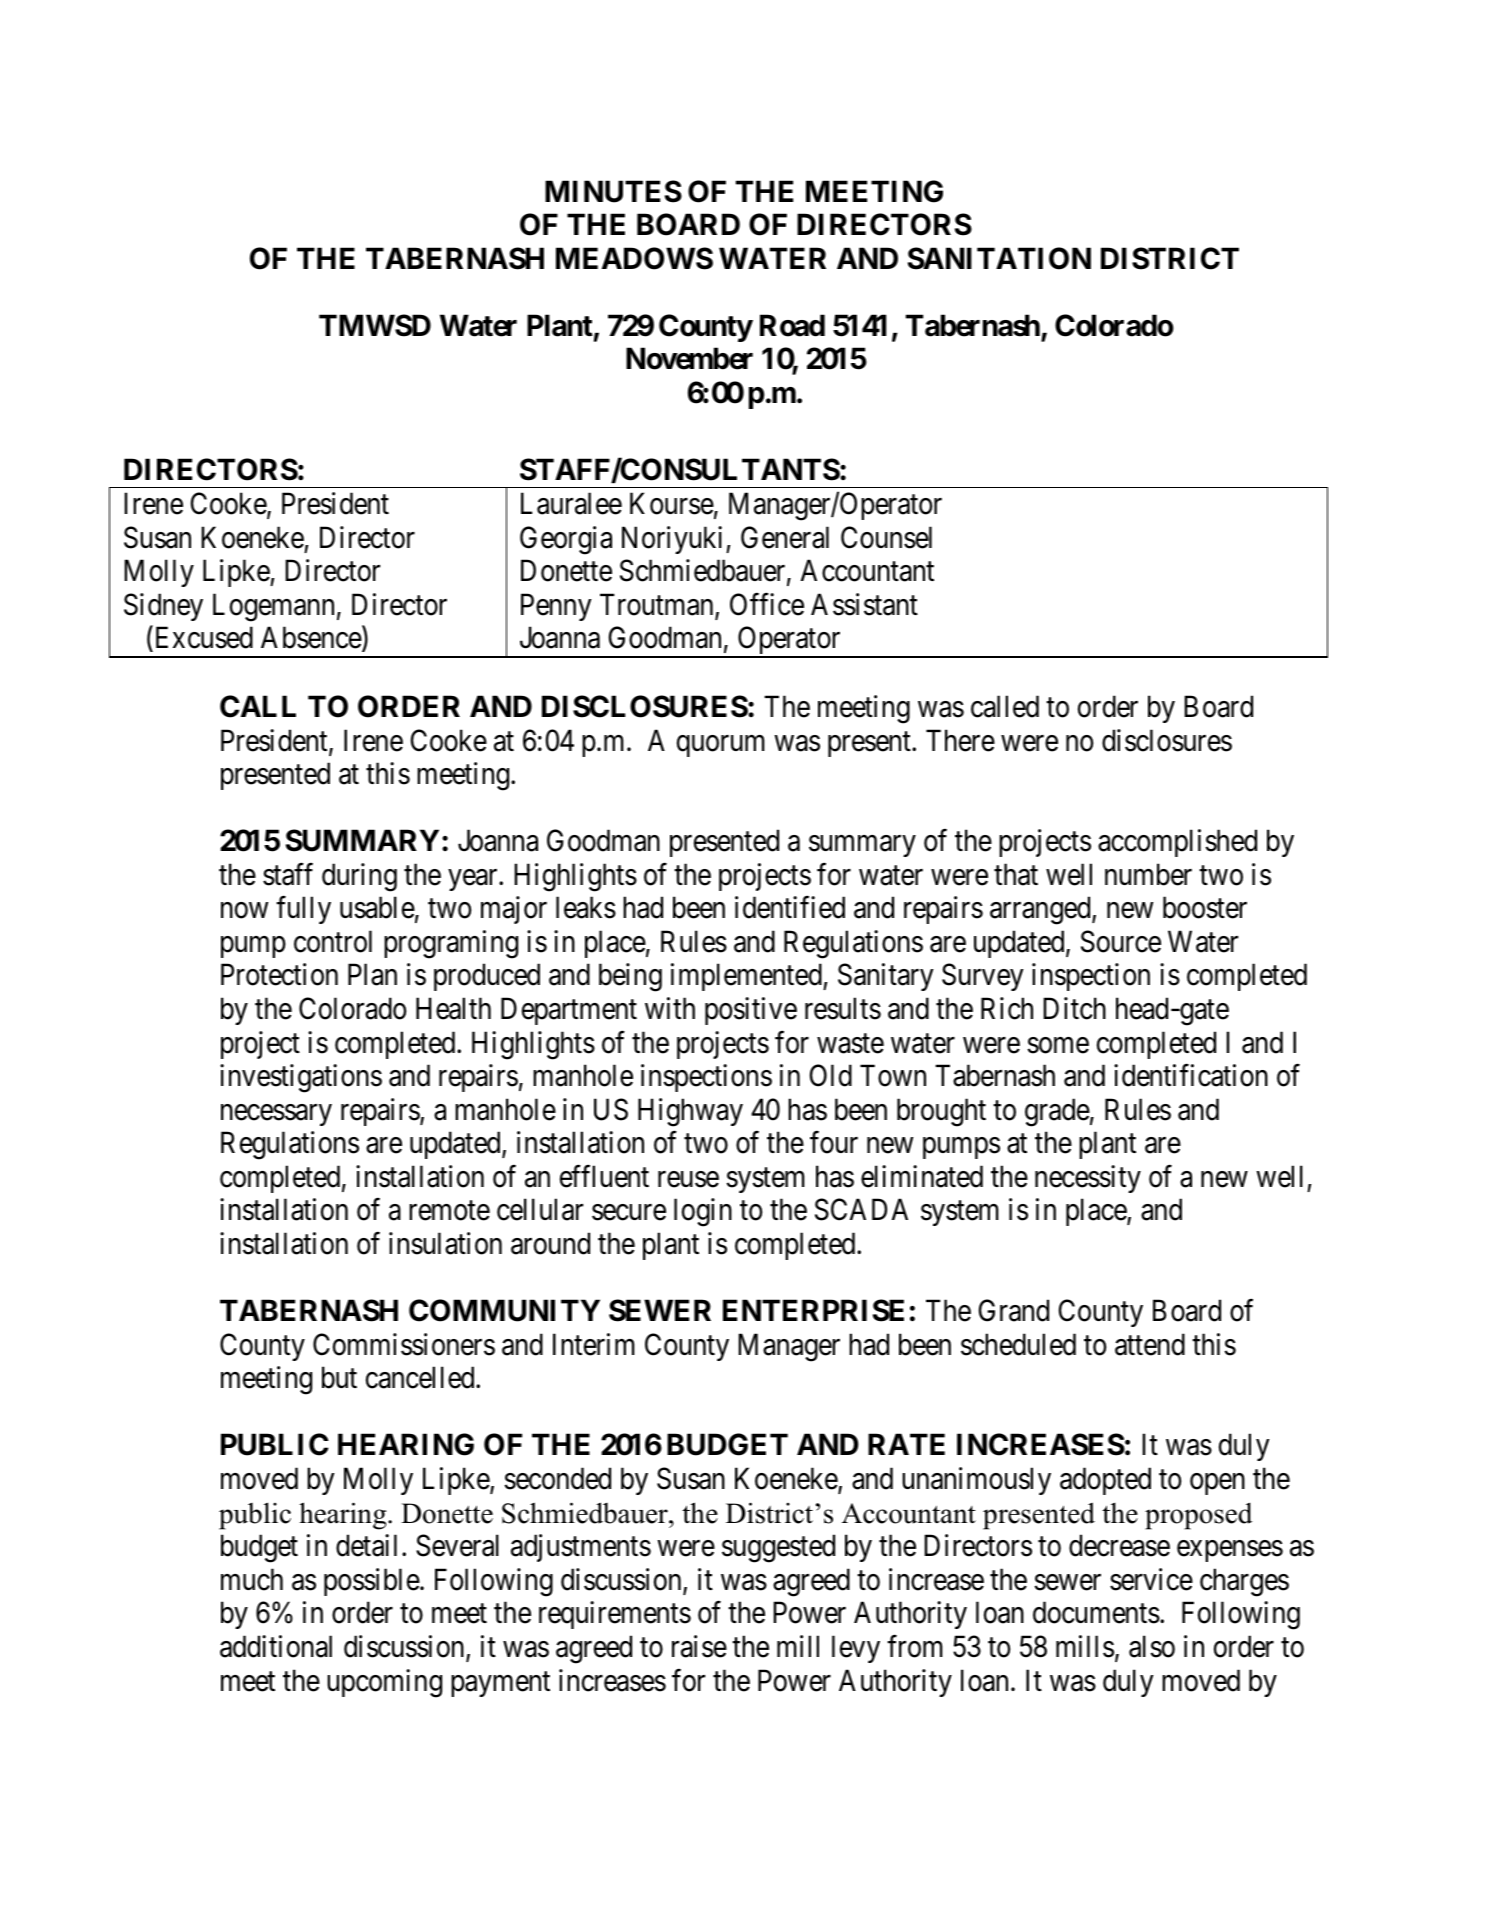  What do you see at coordinates (999, 258) in the image?
I see `SANITATION` at bounding box center [999, 258].
